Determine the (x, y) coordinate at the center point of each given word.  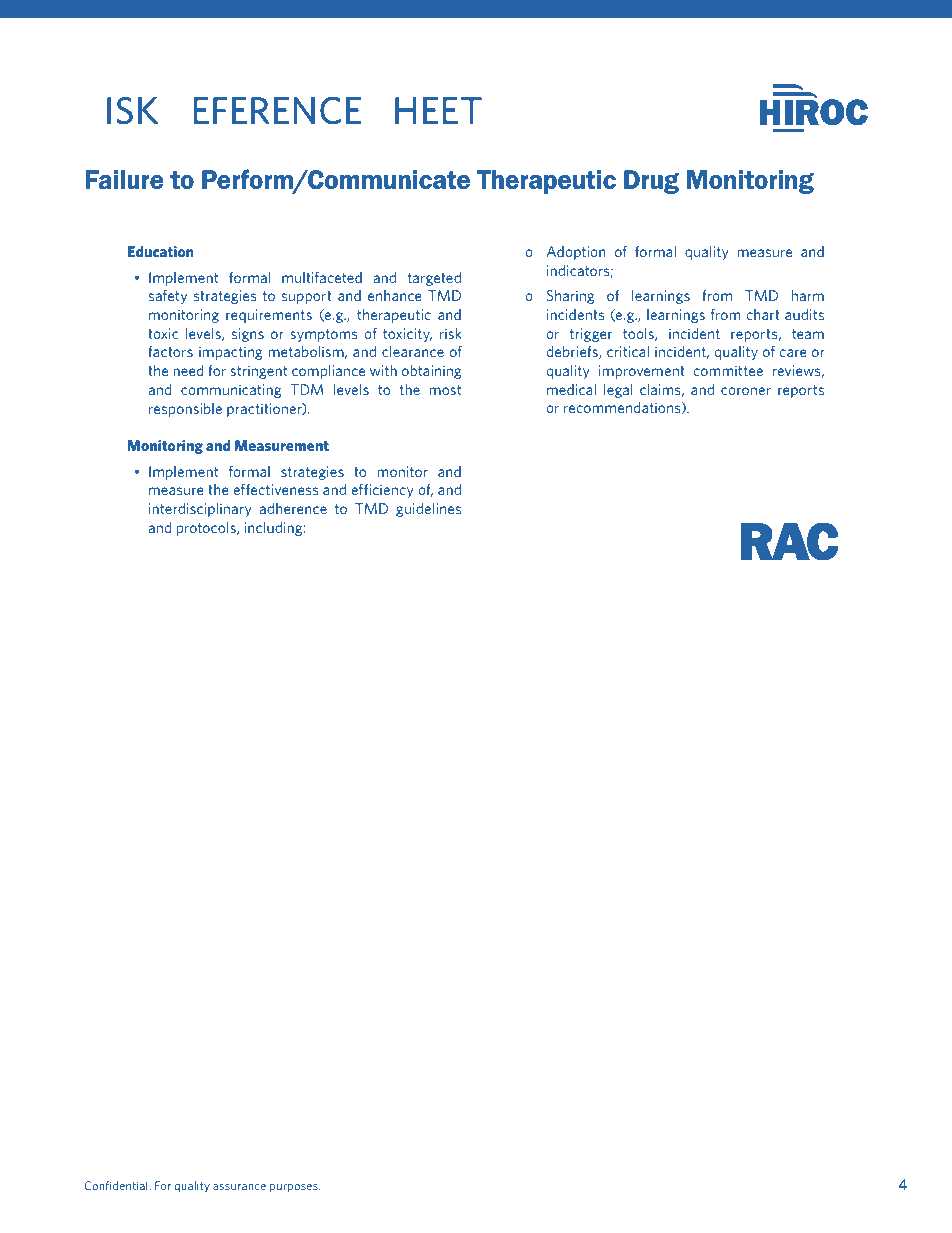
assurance (239, 1187)
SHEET (428, 110)
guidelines (428, 510)
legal (618, 391)
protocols (207, 529)
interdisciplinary (200, 510)
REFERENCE (266, 110)
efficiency (382, 491)
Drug (651, 182)
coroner (746, 391)
